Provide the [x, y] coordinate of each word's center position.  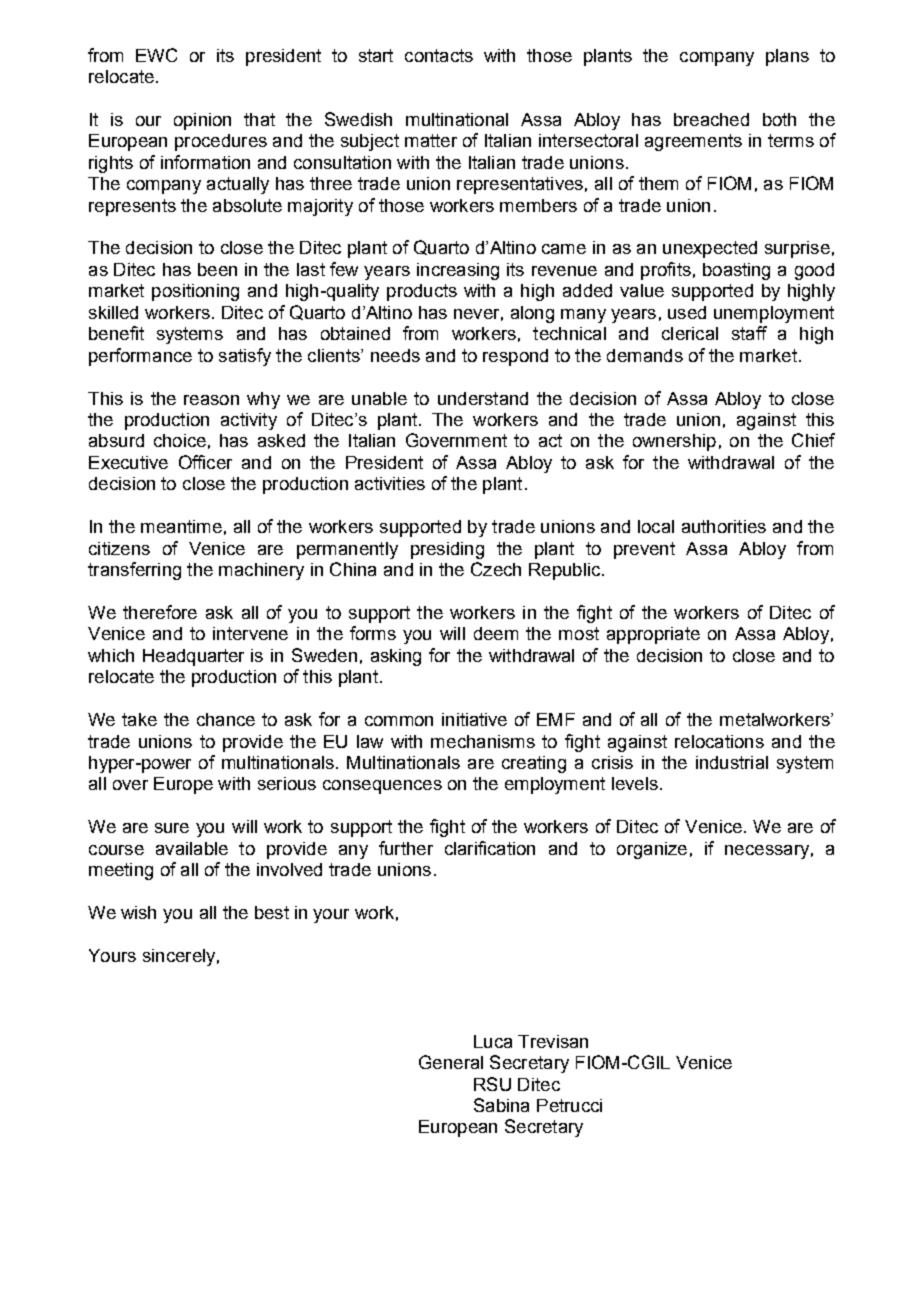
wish [138, 912]
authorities [724, 526]
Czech [496, 569]
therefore [160, 612]
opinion [202, 121]
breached [711, 119]
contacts [439, 55]
